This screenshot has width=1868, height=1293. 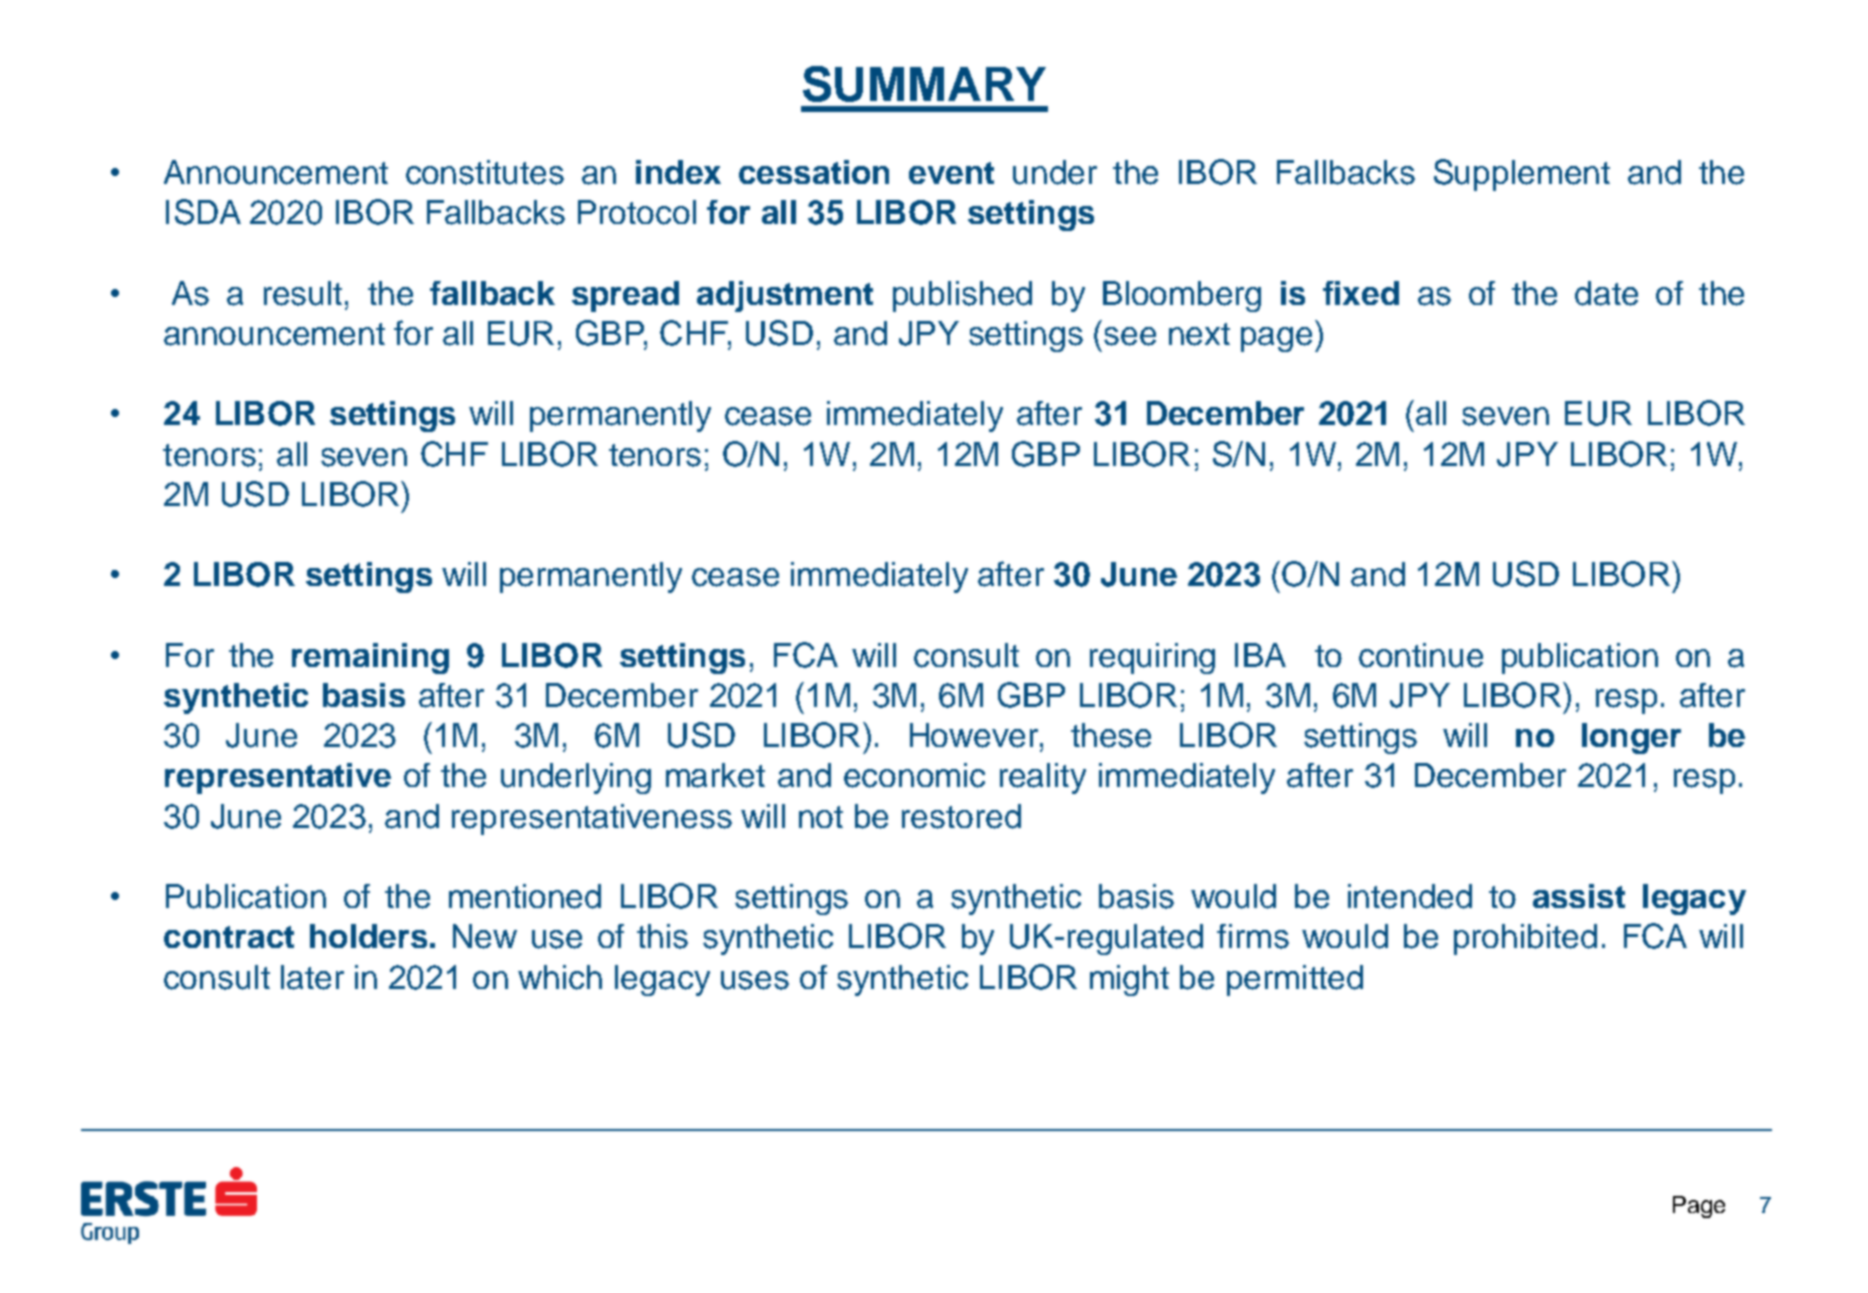 I want to click on However, so click(x=975, y=735).
